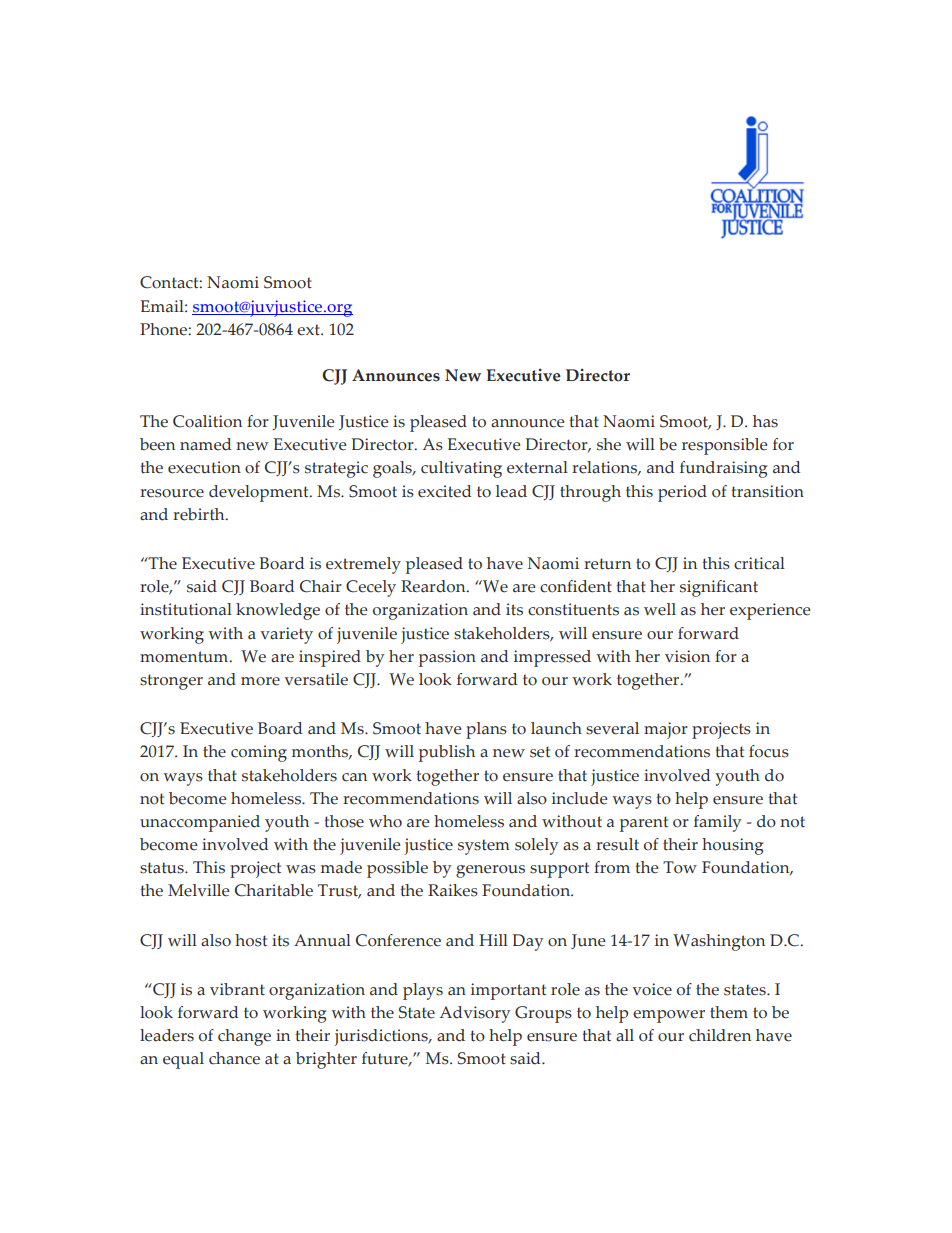 The height and width of the document is (1233, 952). Describe the element at coordinates (720, 1035) in the document. I see `children` at that location.
